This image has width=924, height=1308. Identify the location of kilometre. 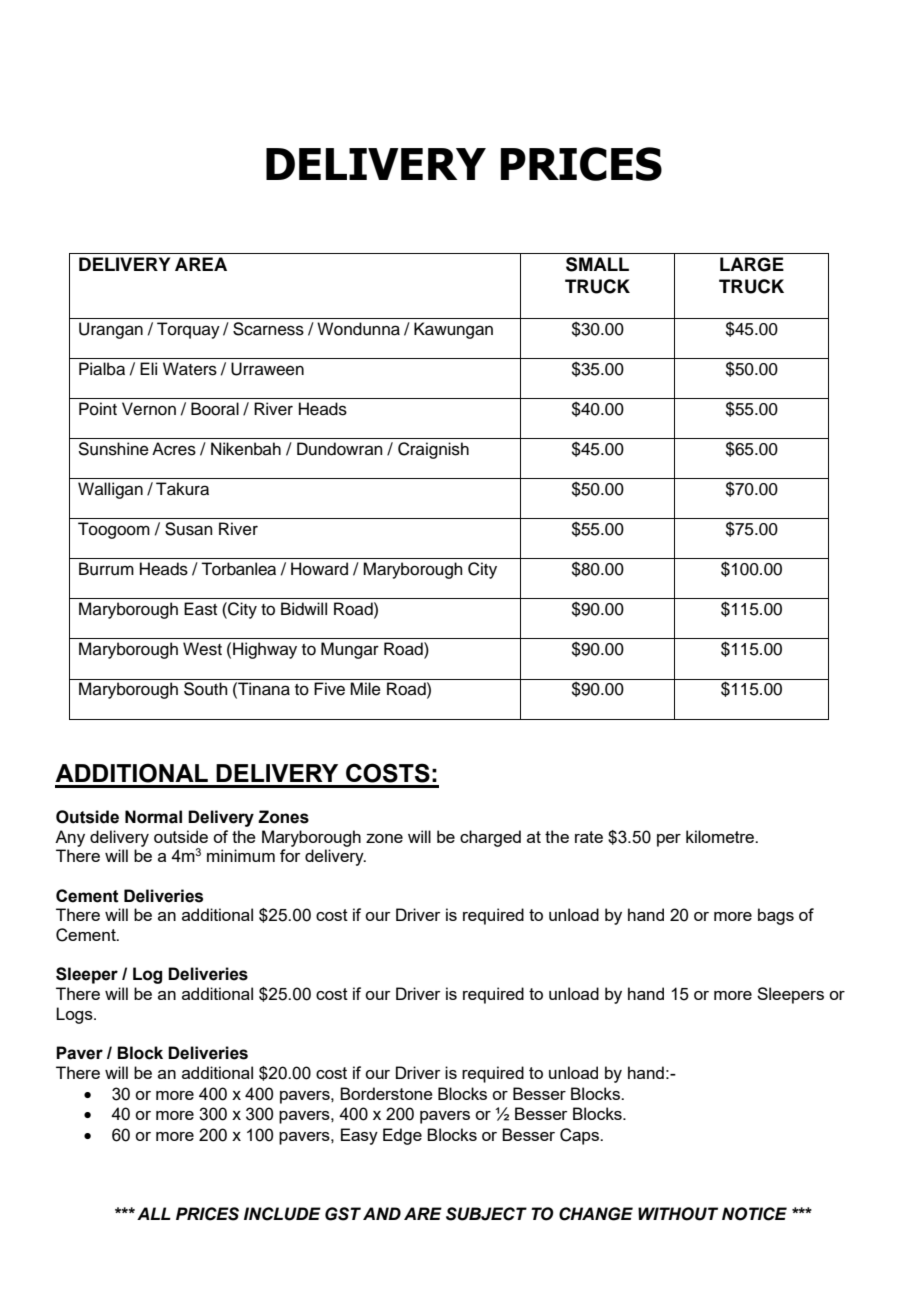
(721, 836).
